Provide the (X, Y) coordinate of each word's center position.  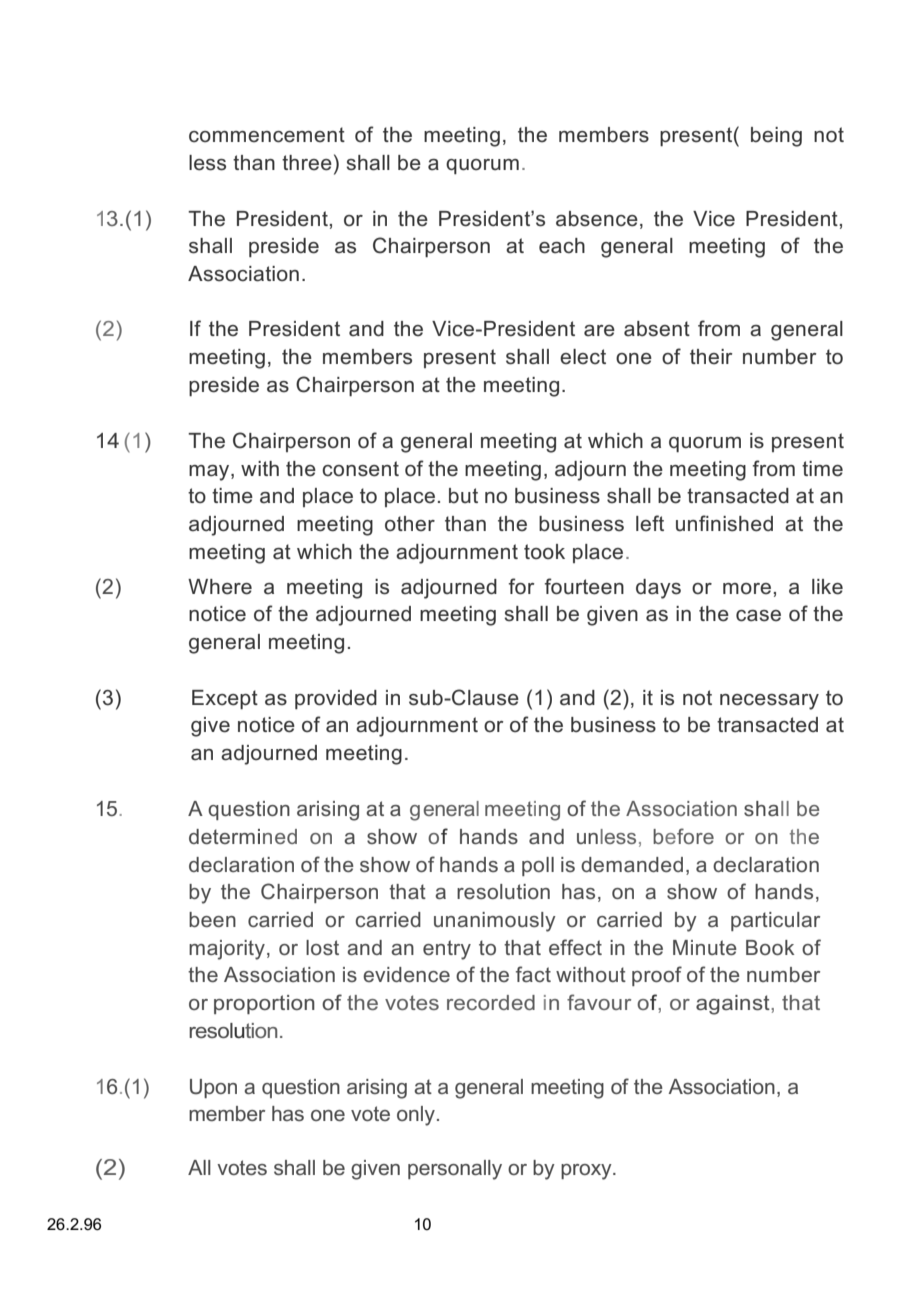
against (734, 1005)
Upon (213, 1088)
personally (455, 1170)
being (776, 137)
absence (597, 219)
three (307, 163)
